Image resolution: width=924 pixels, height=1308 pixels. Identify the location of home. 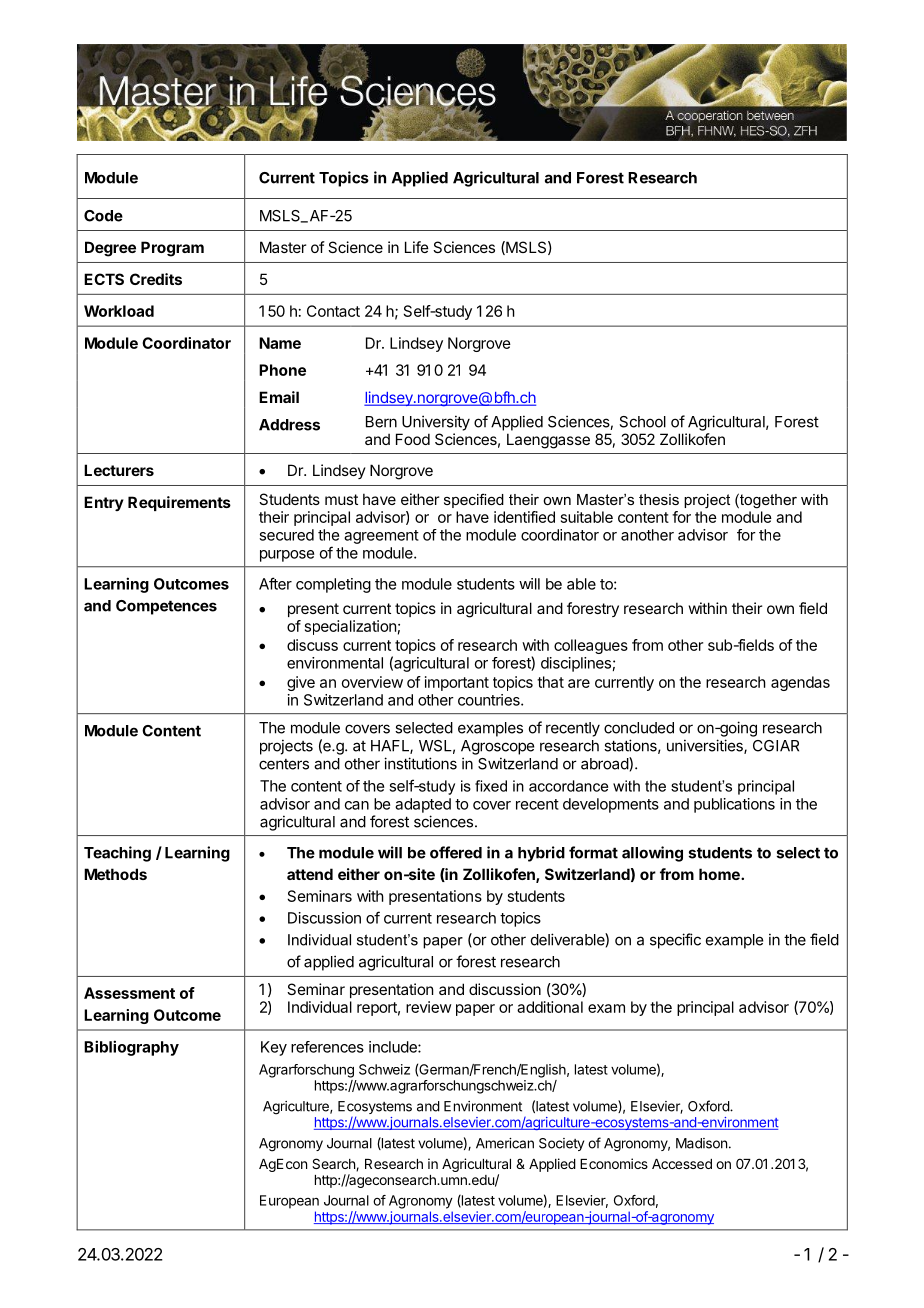
(720, 874).
